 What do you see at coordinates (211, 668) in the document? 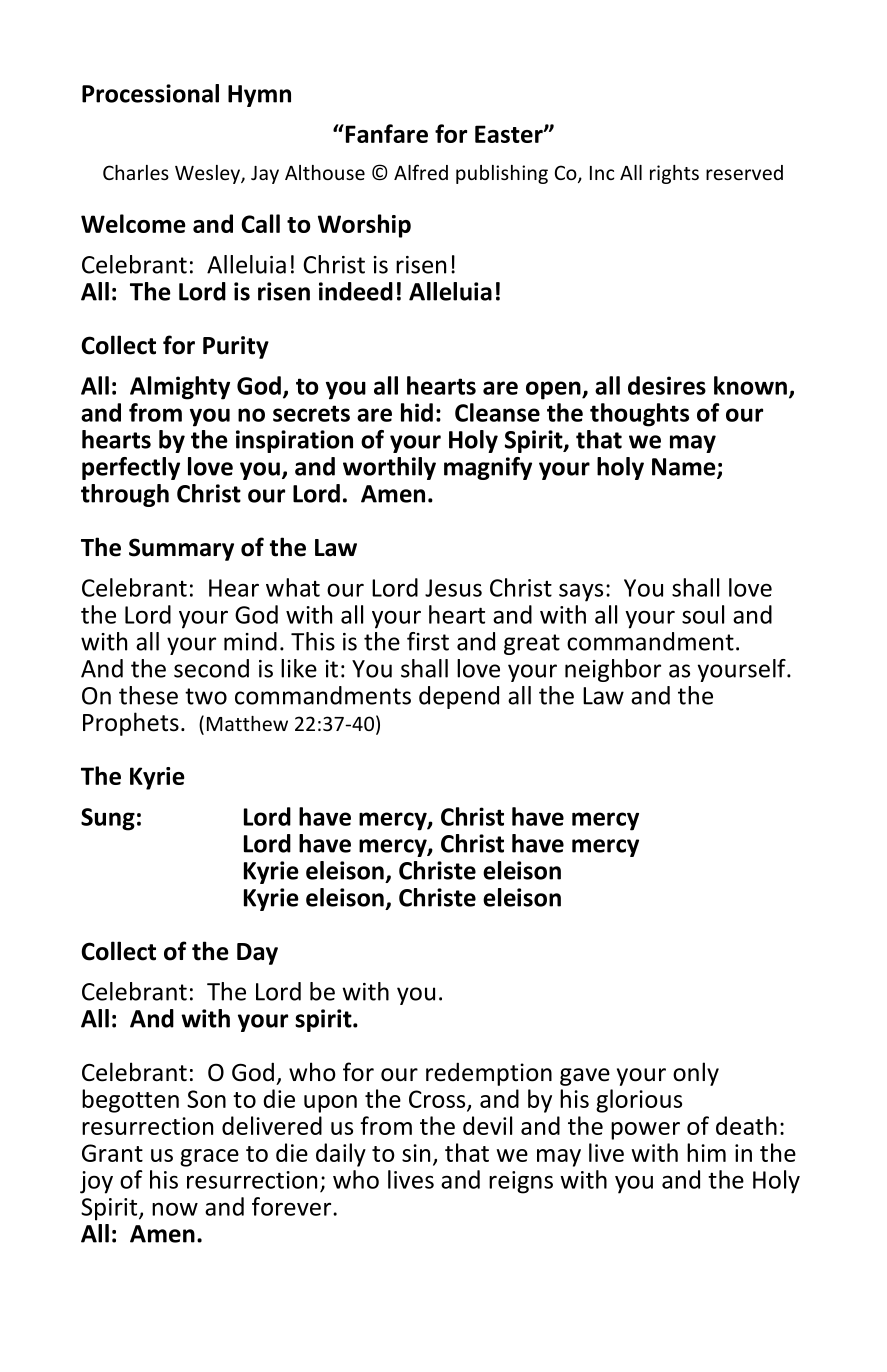
I see `second` at bounding box center [211, 668].
